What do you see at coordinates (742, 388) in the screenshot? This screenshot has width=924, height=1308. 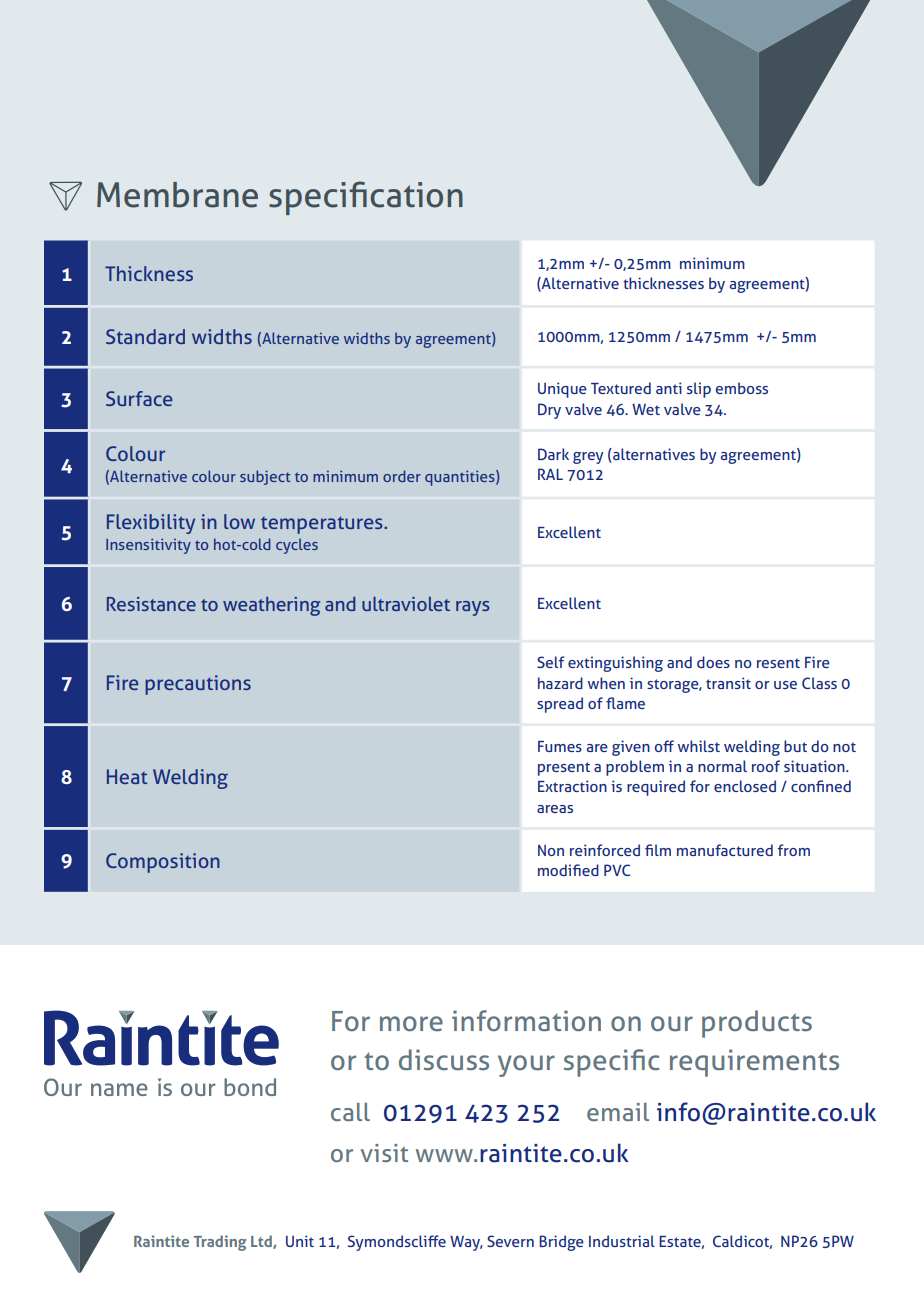 I see `emboss` at bounding box center [742, 388].
